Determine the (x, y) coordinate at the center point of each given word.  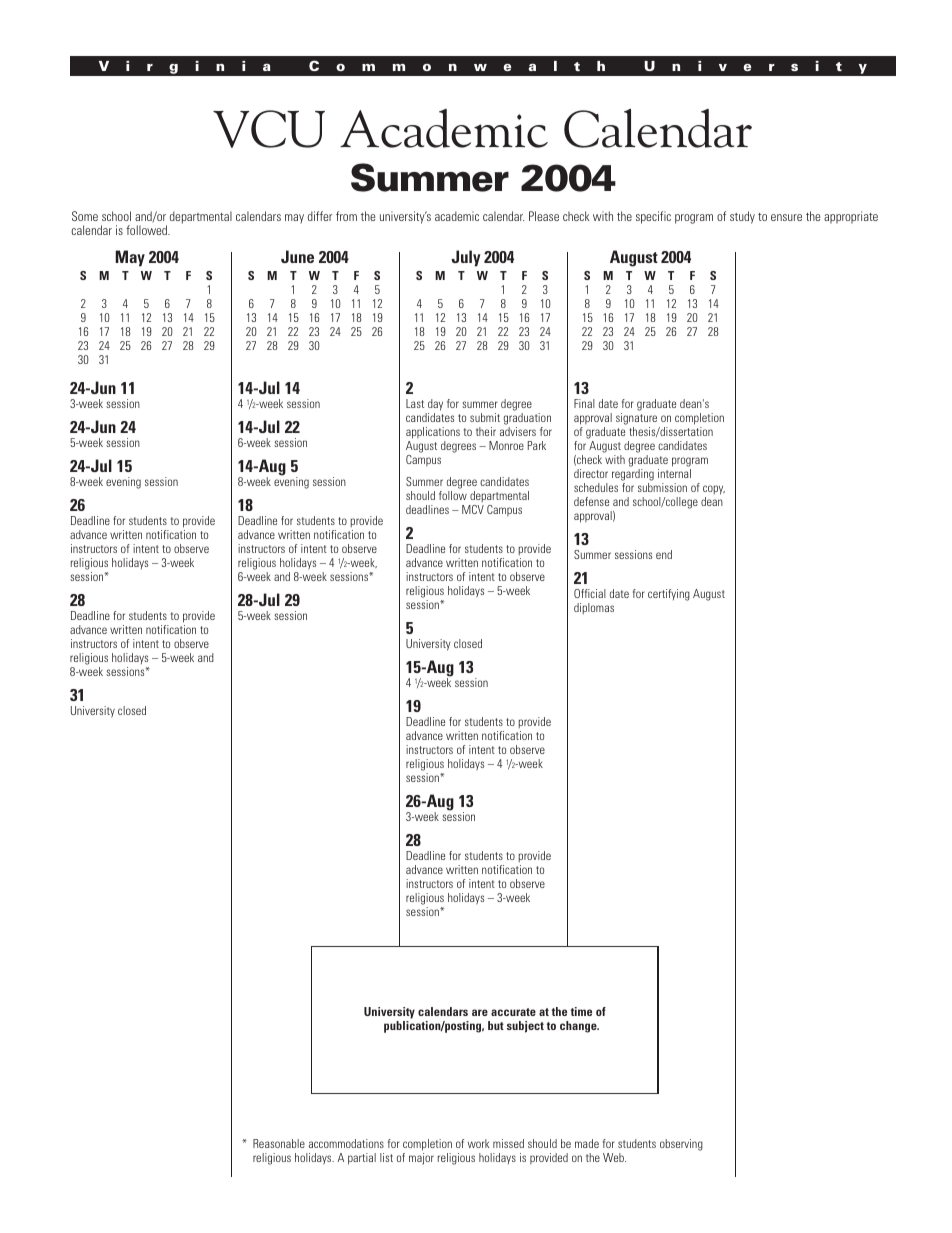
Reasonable (279, 1143)
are (480, 1012)
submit (485, 417)
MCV (473, 509)
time (581, 1011)
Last (415, 403)
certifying (669, 595)
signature (638, 420)
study (742, 217)
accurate (513, 1012)
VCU (269, 129)
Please (544, 216)
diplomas (594, 608)
